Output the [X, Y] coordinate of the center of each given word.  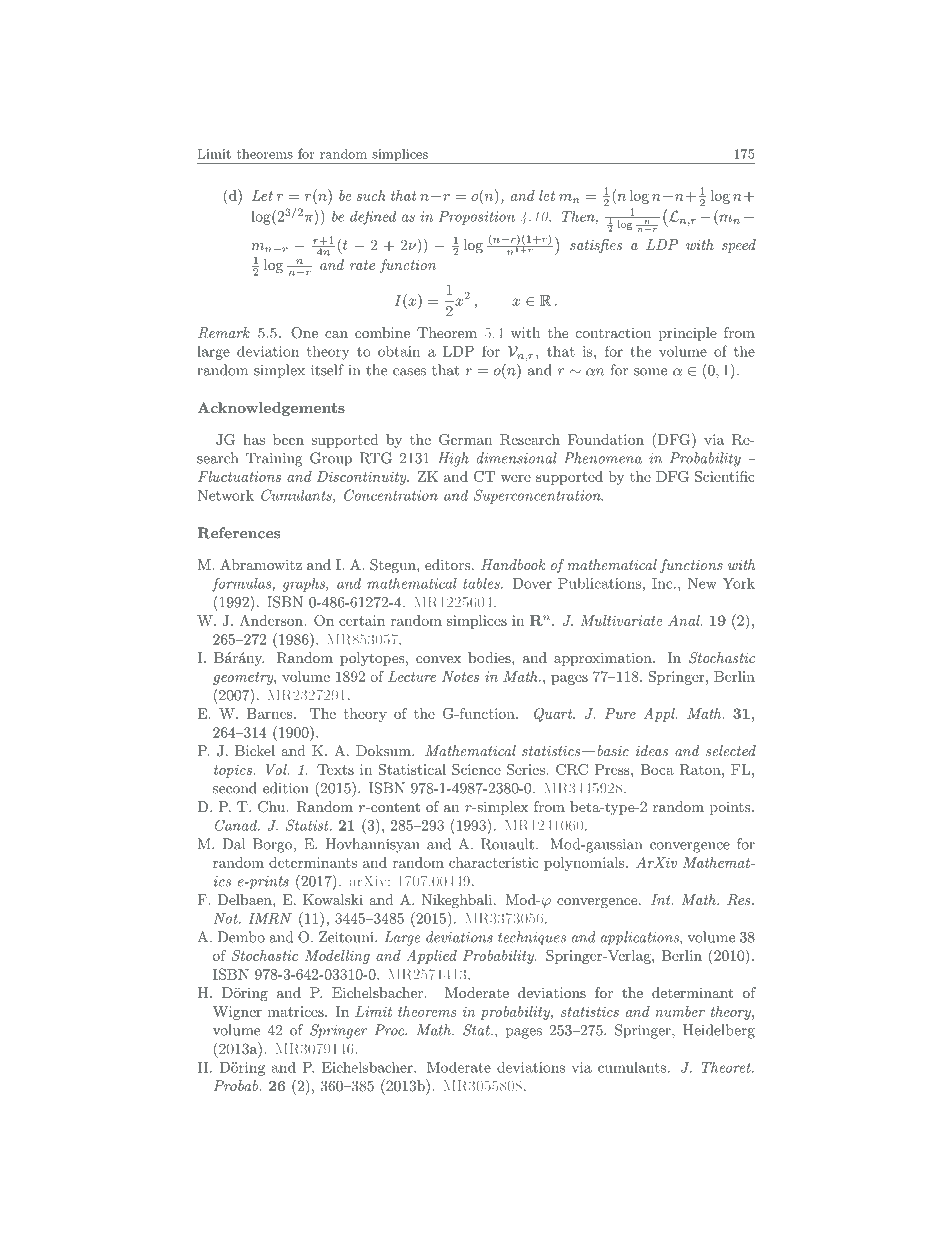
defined [373, 217]
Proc [390, 1030]
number [680, 1011]
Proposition [476, 218]
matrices [297, 1011]
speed [739, 246]
